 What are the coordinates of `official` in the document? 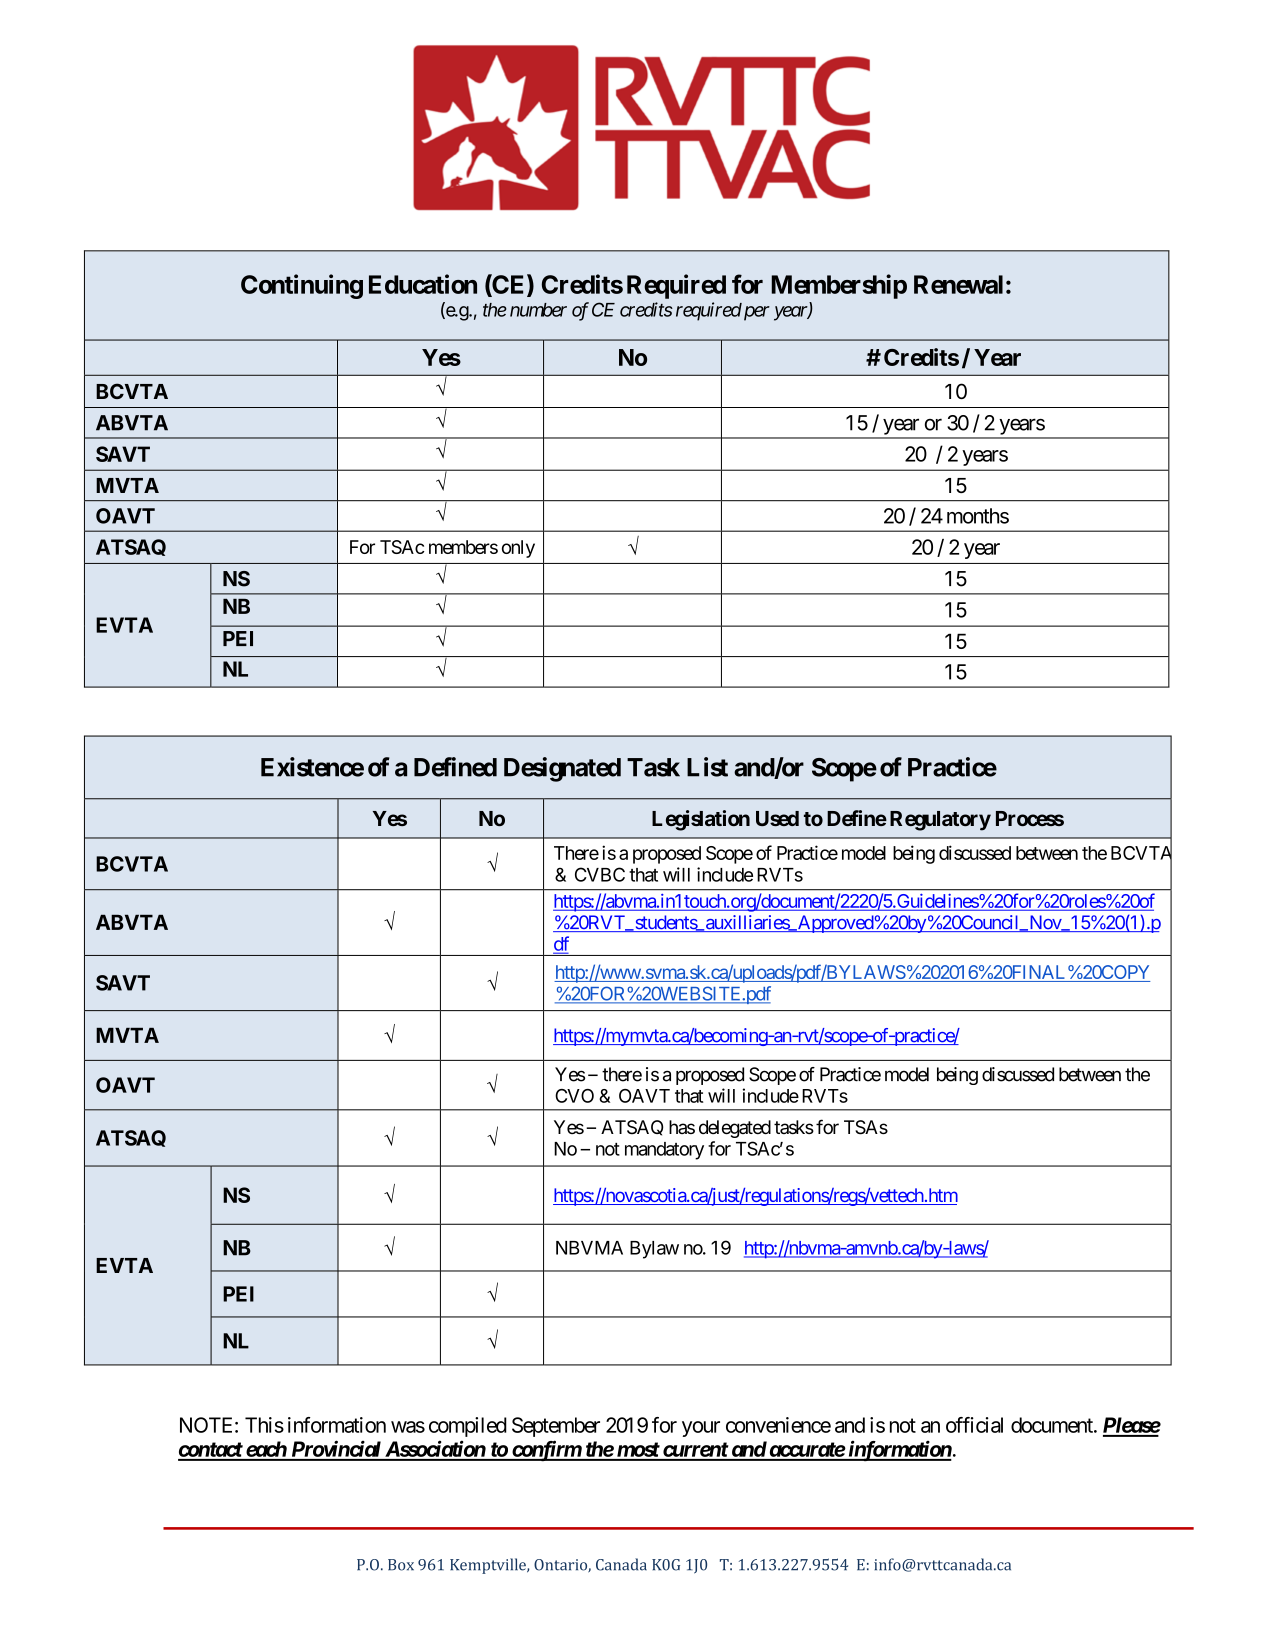 It's located at (974, 1425).
